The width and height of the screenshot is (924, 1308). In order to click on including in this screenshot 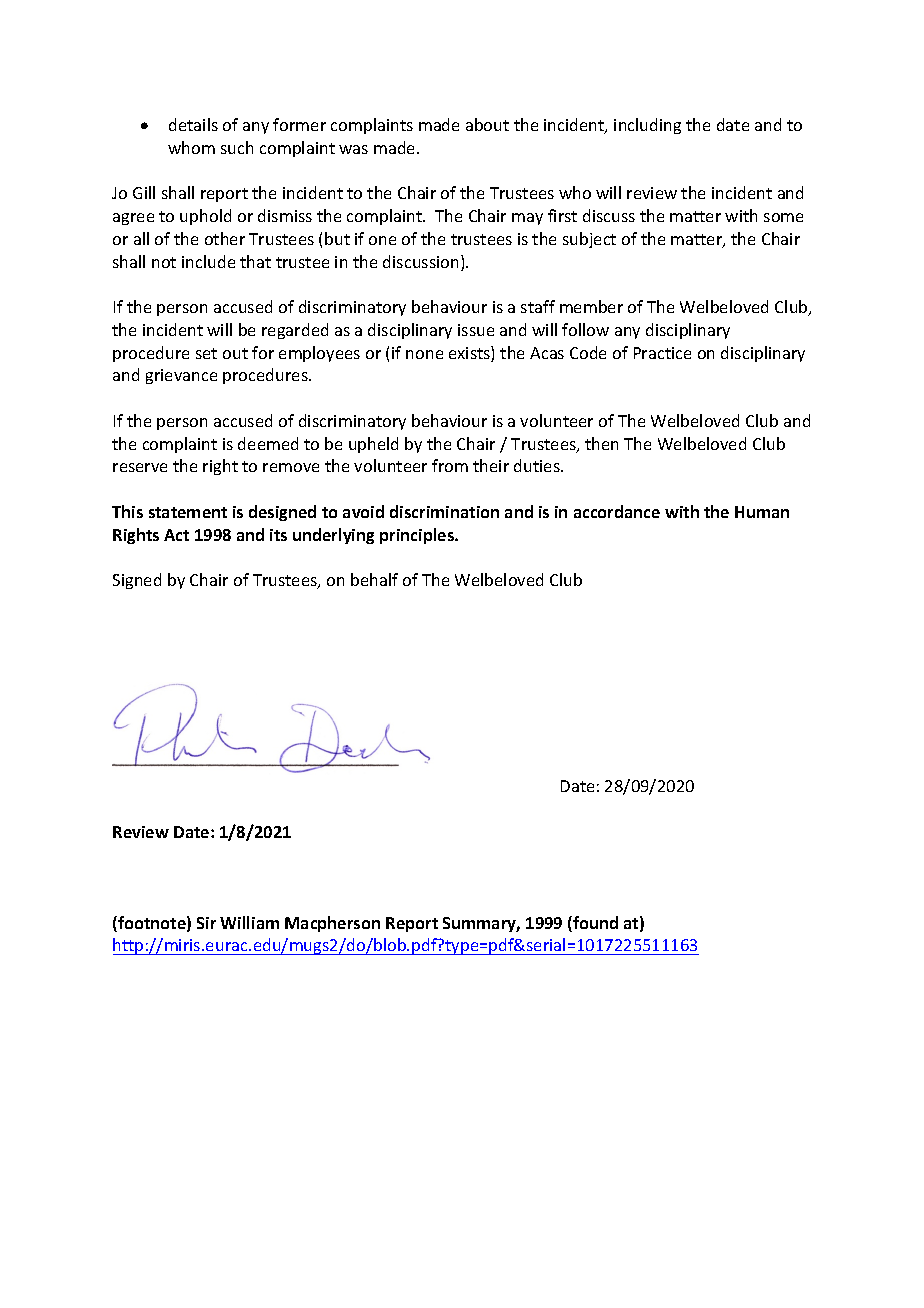, I will do `click(647, 126)`.
